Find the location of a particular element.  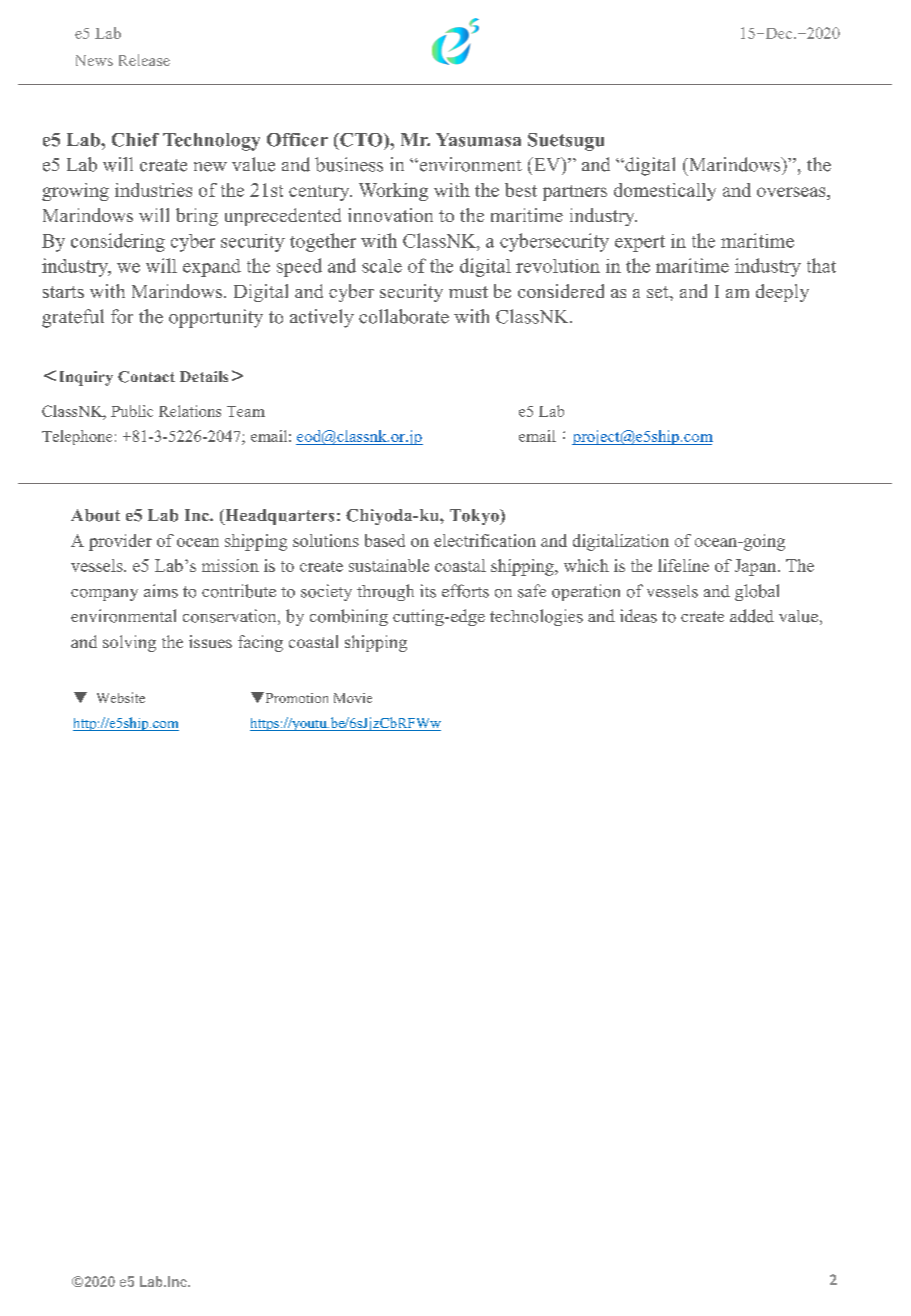

Movie is located at coordinates (353, 698).
